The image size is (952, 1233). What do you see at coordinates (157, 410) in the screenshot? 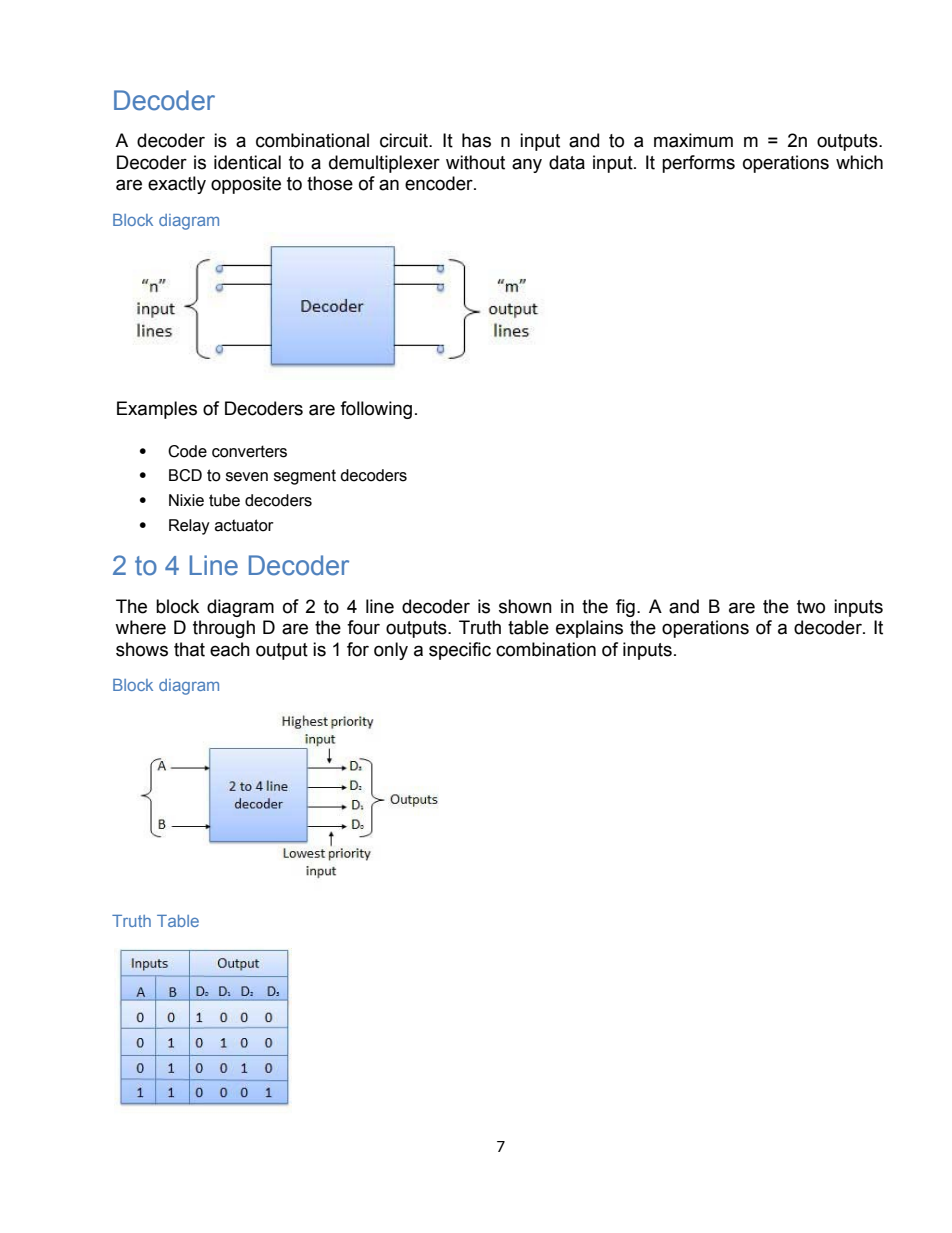
I see `Examples` at bounding box center [157, 410].
